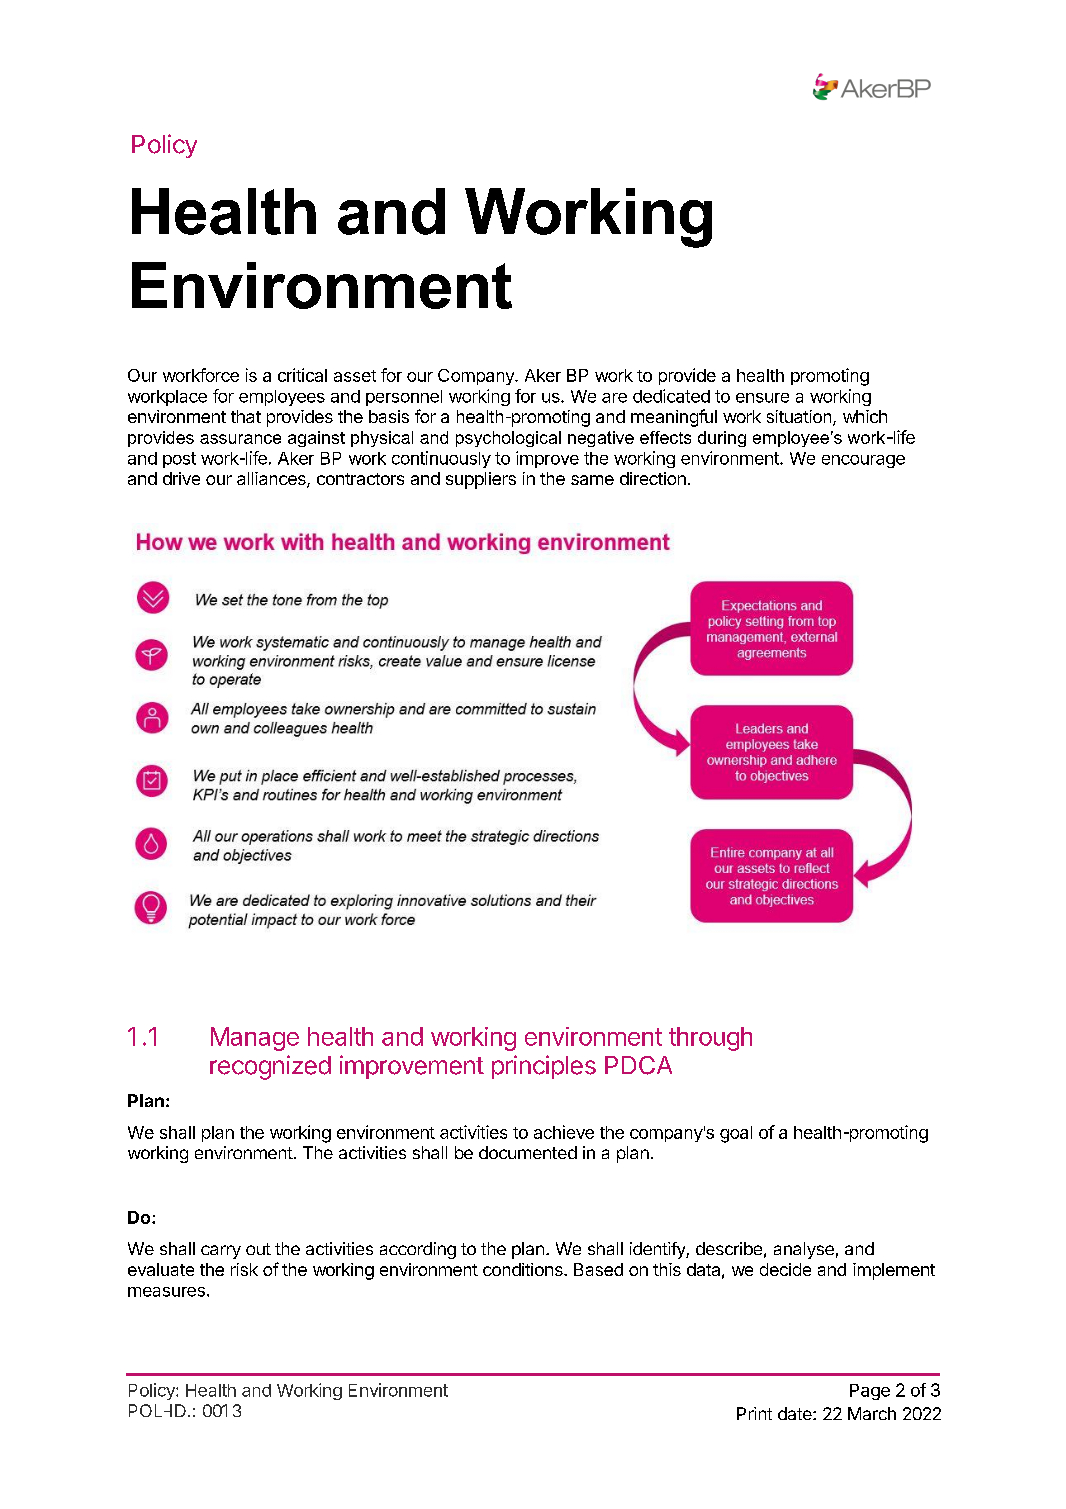 The width and height of the image is (1066, 1509). I want to click on that, so click(246, 416).
